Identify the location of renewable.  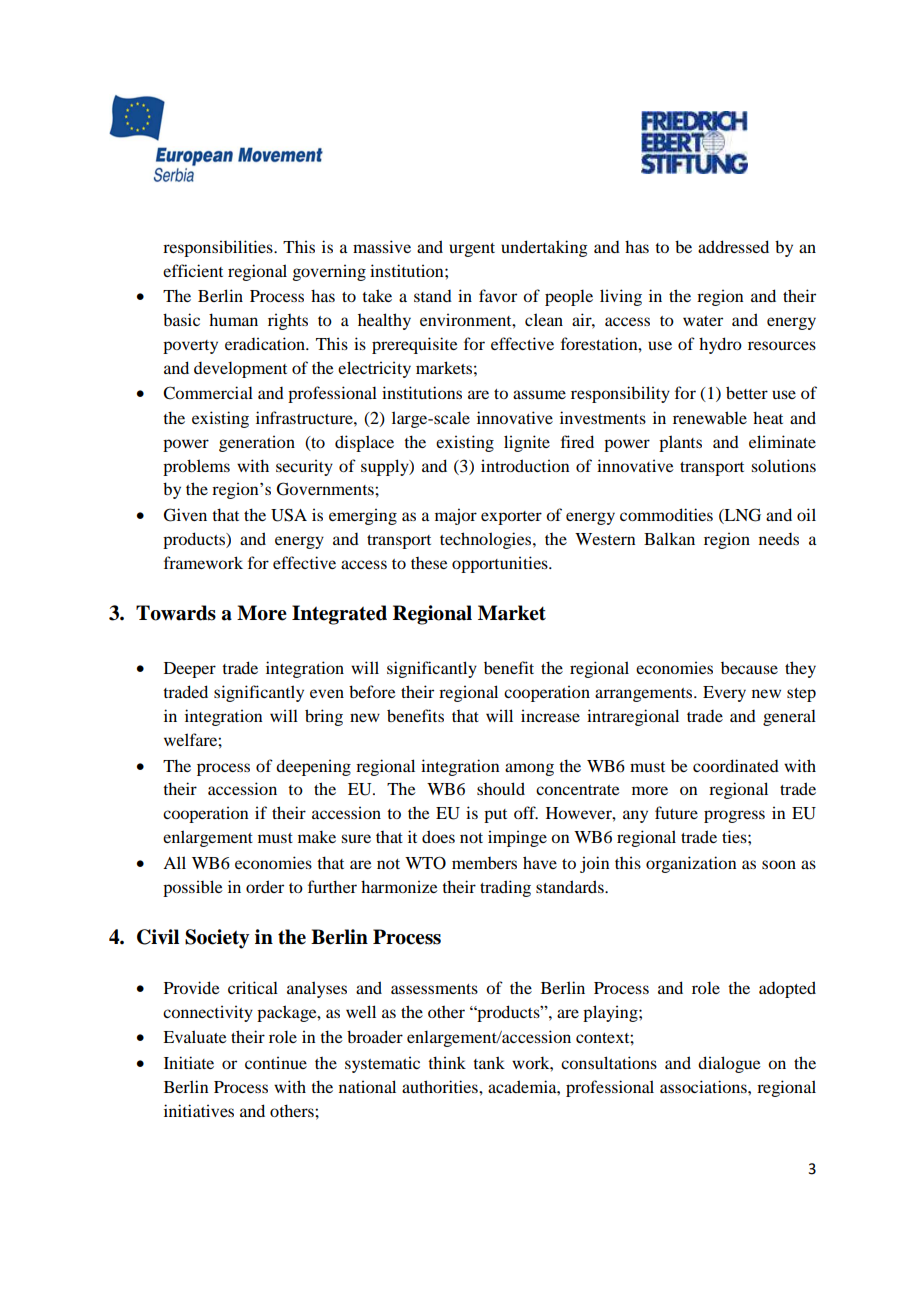
(710, 417).
